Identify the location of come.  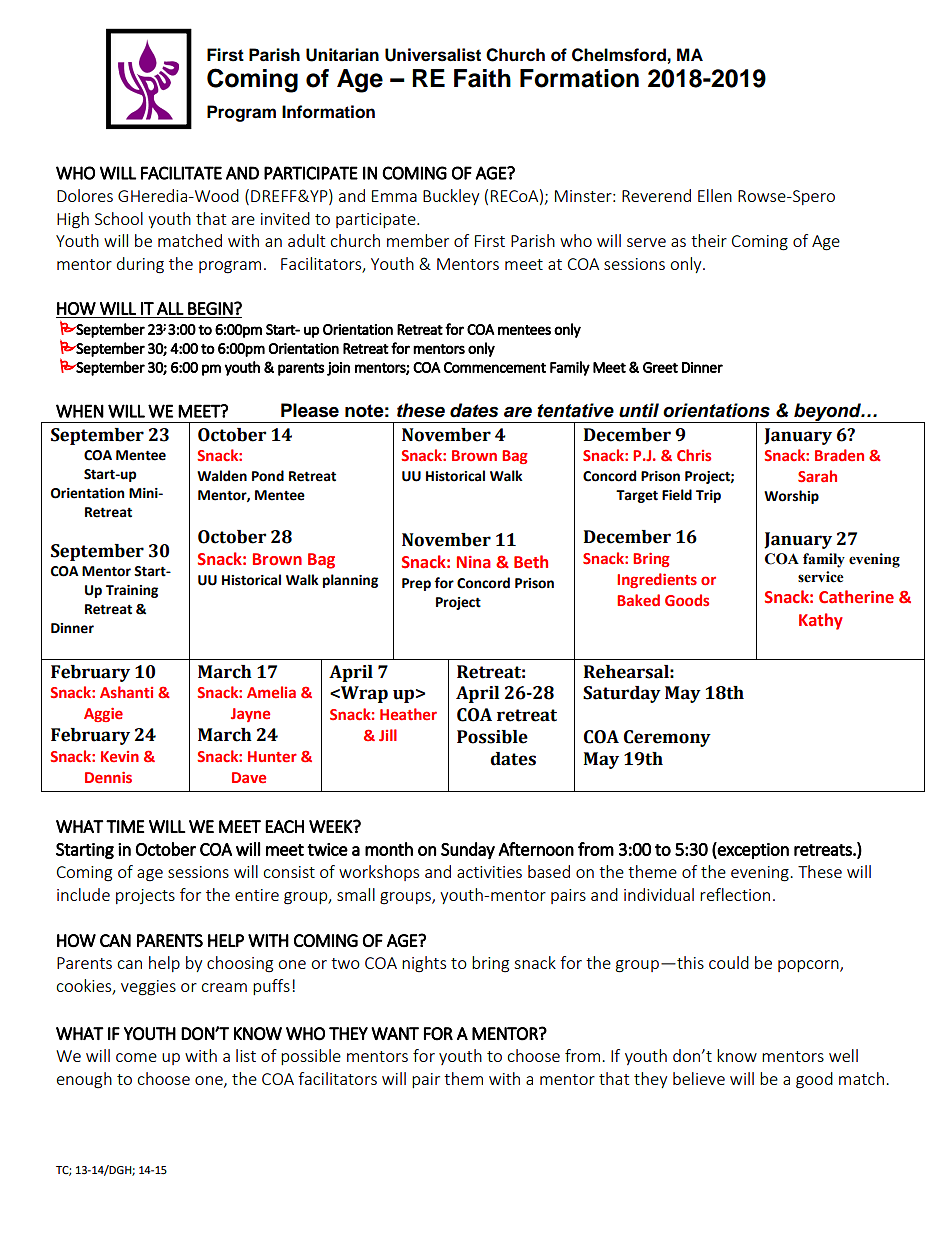
(136, 1057).
